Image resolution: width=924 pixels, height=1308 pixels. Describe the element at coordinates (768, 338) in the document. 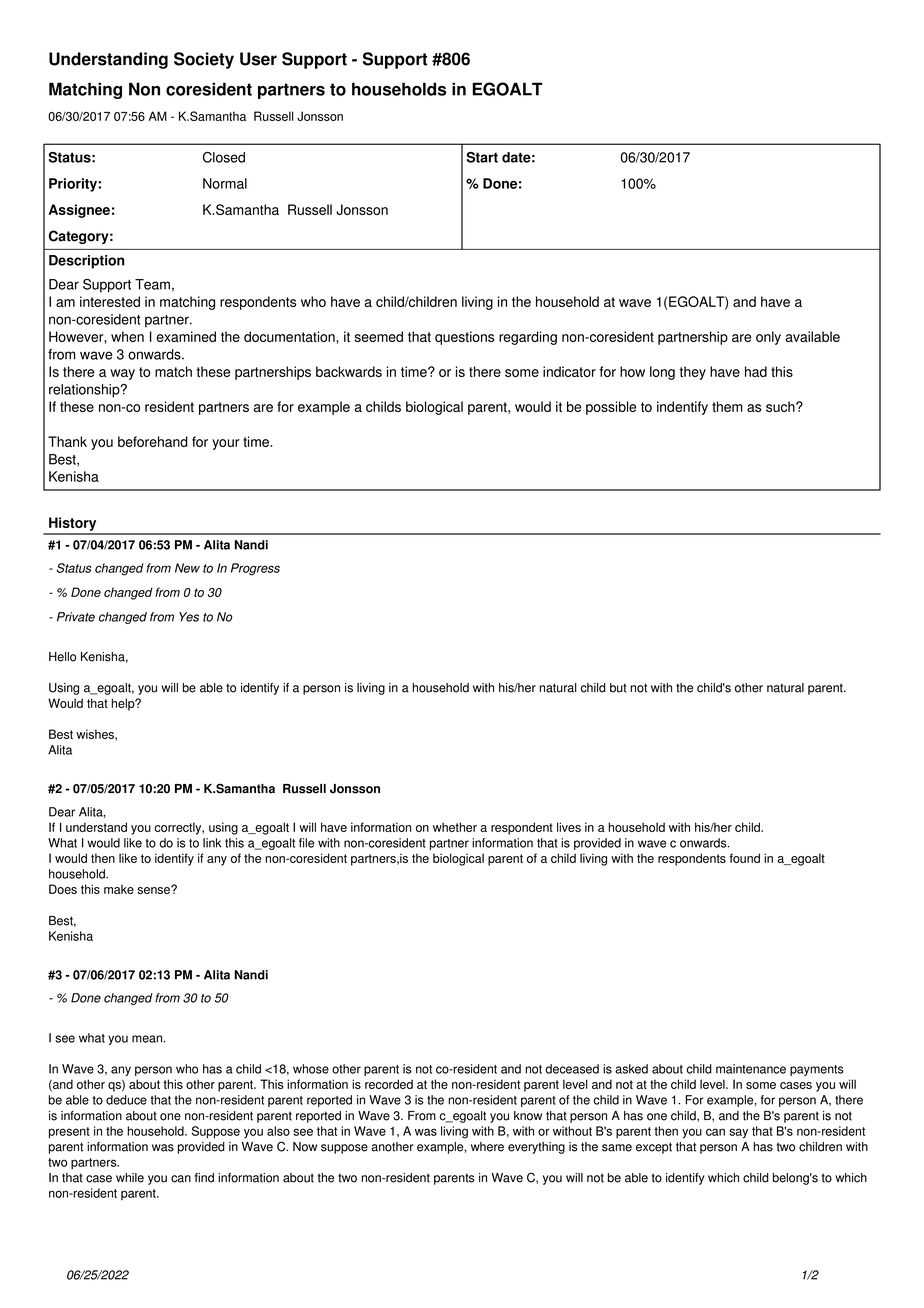

I see `only` at that location.
